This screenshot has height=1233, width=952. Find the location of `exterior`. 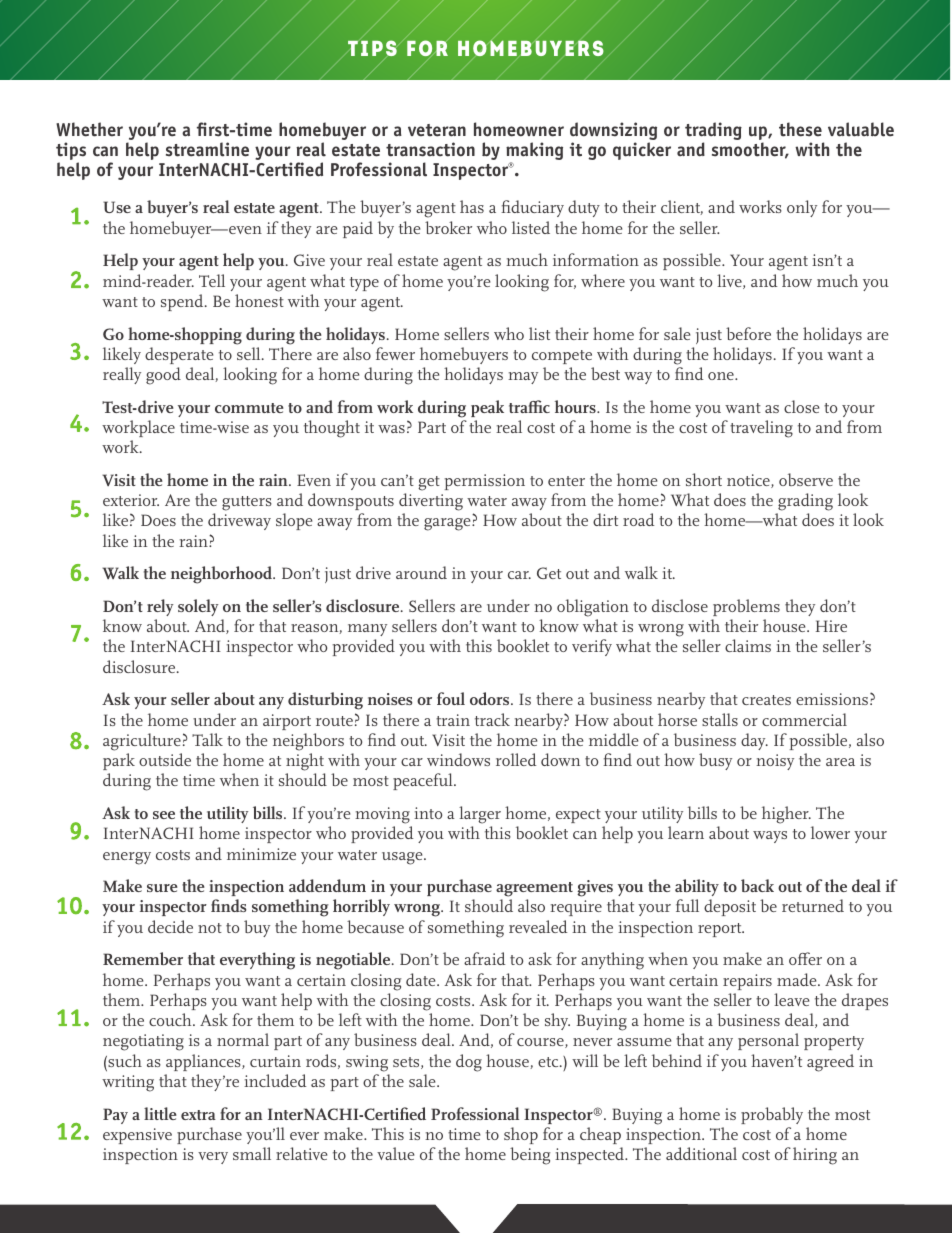

exterior is located at coordinates (131, 500).
